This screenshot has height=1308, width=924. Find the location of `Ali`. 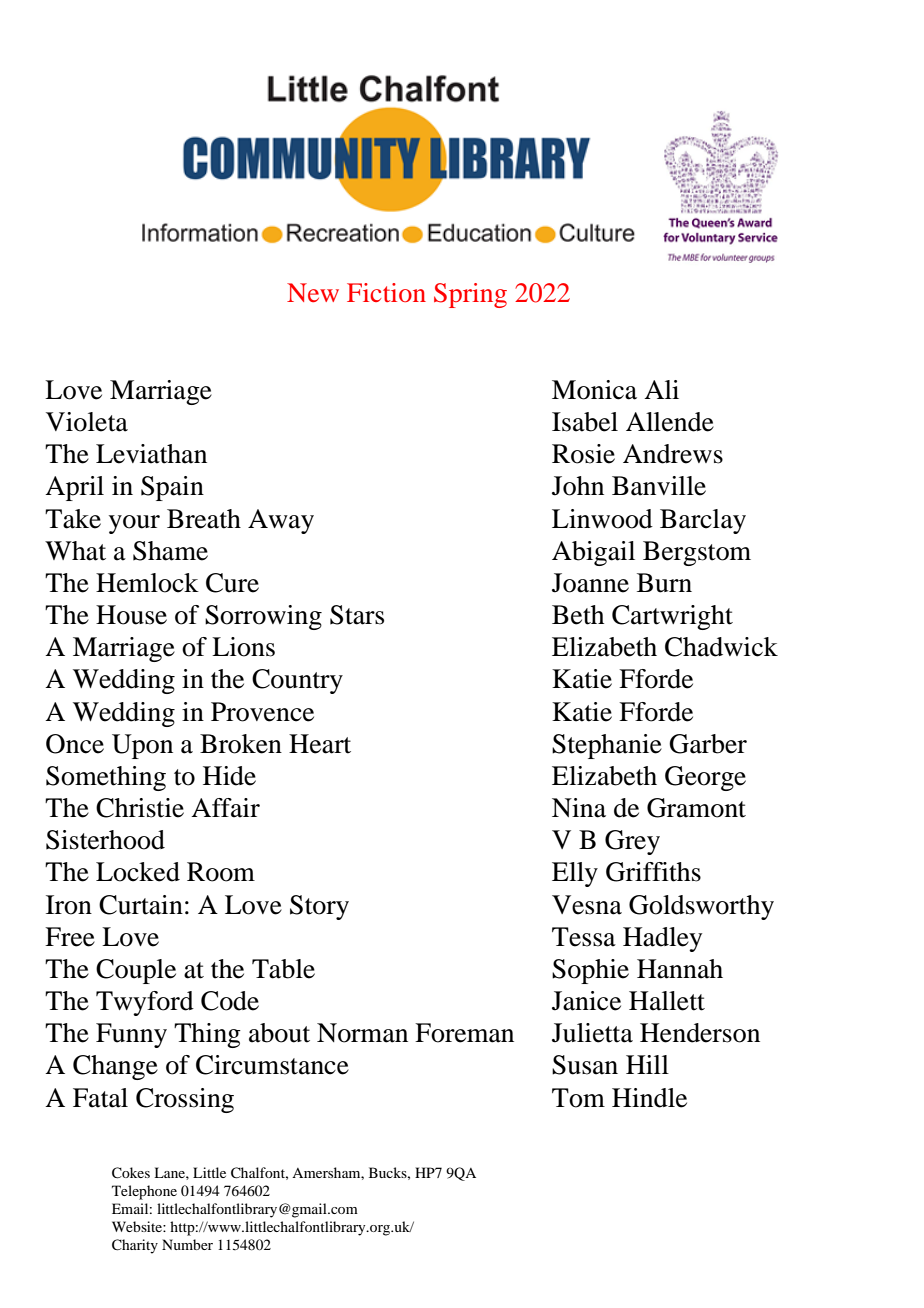

Ali is located at coordinates (661, 389).
